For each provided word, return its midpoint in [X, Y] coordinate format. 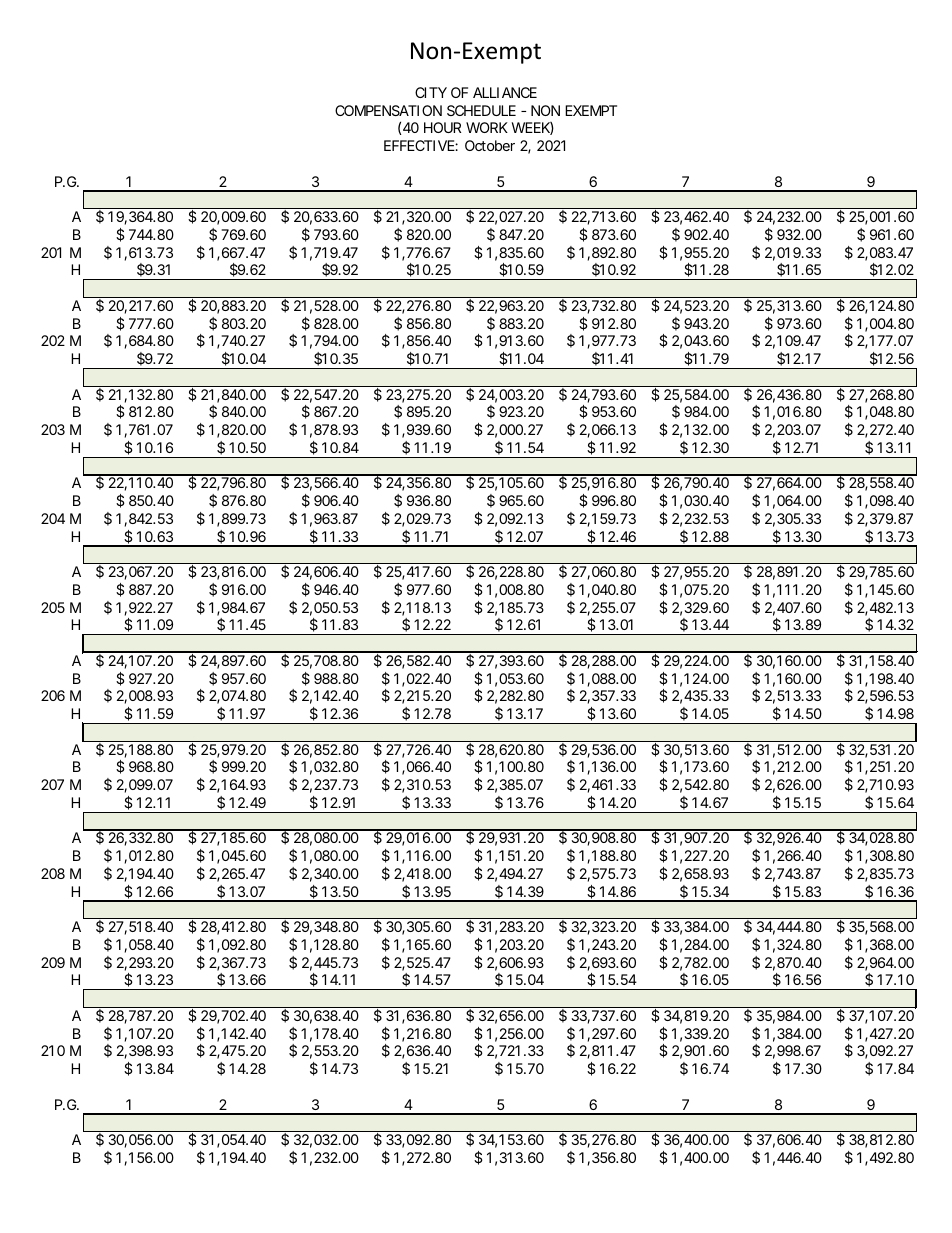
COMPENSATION [388, 110]
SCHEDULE [481, 110]
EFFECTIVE [421, 145]
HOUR [442, 127]
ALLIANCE [505, 92]
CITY [431, 92]
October [490, 145]
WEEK [533, 128]
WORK [487, 127]
